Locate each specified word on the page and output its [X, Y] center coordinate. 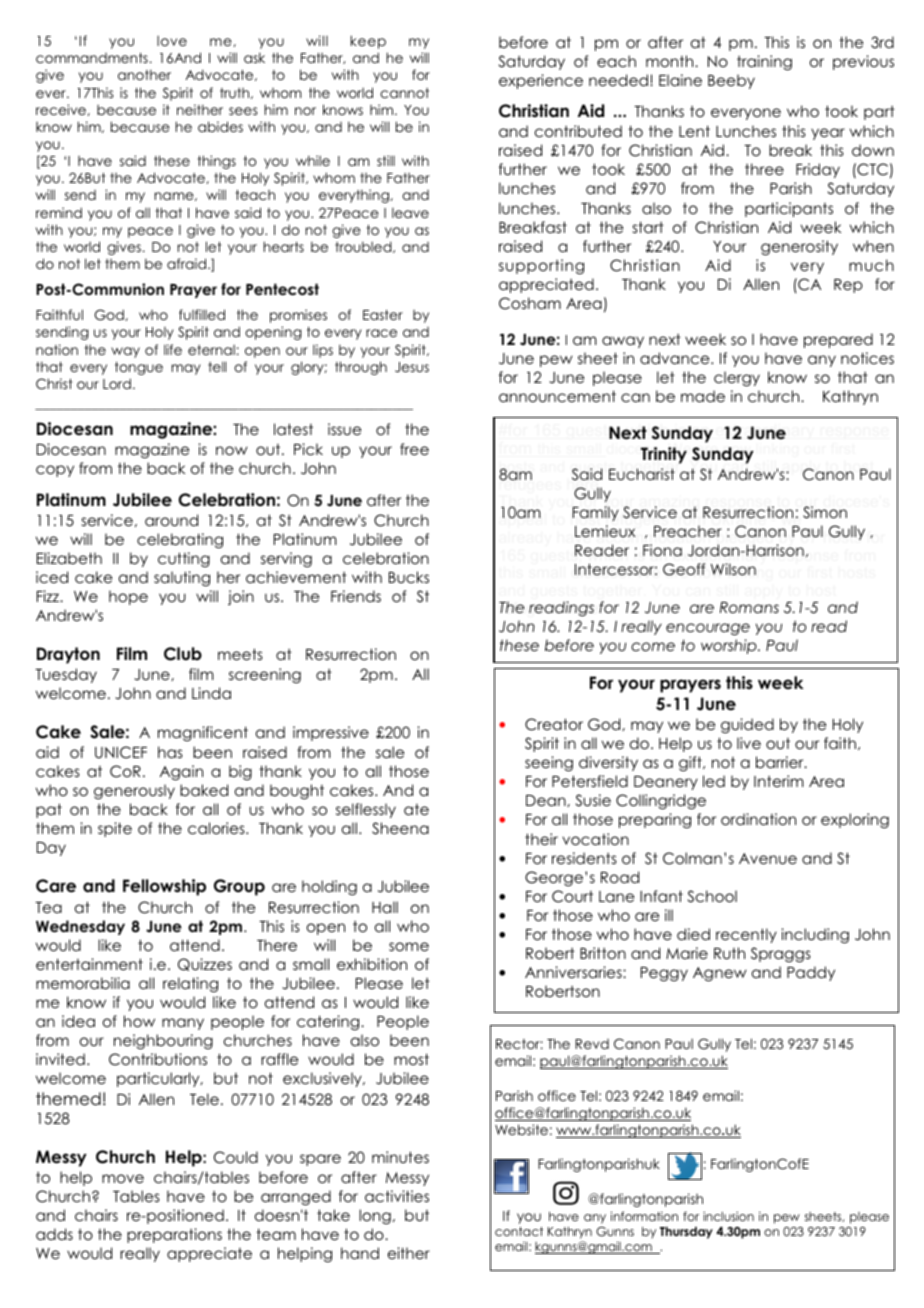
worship [730, 646]
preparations [174, 1235]
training [764, 63]
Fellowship [164, 887]
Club [183, 654]
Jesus [412, 367]
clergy [737, 379]
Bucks [409, 577]
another [144, 74]
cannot [404, 93]
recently [746, 935]
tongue [139, 368]
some [409, 946]
